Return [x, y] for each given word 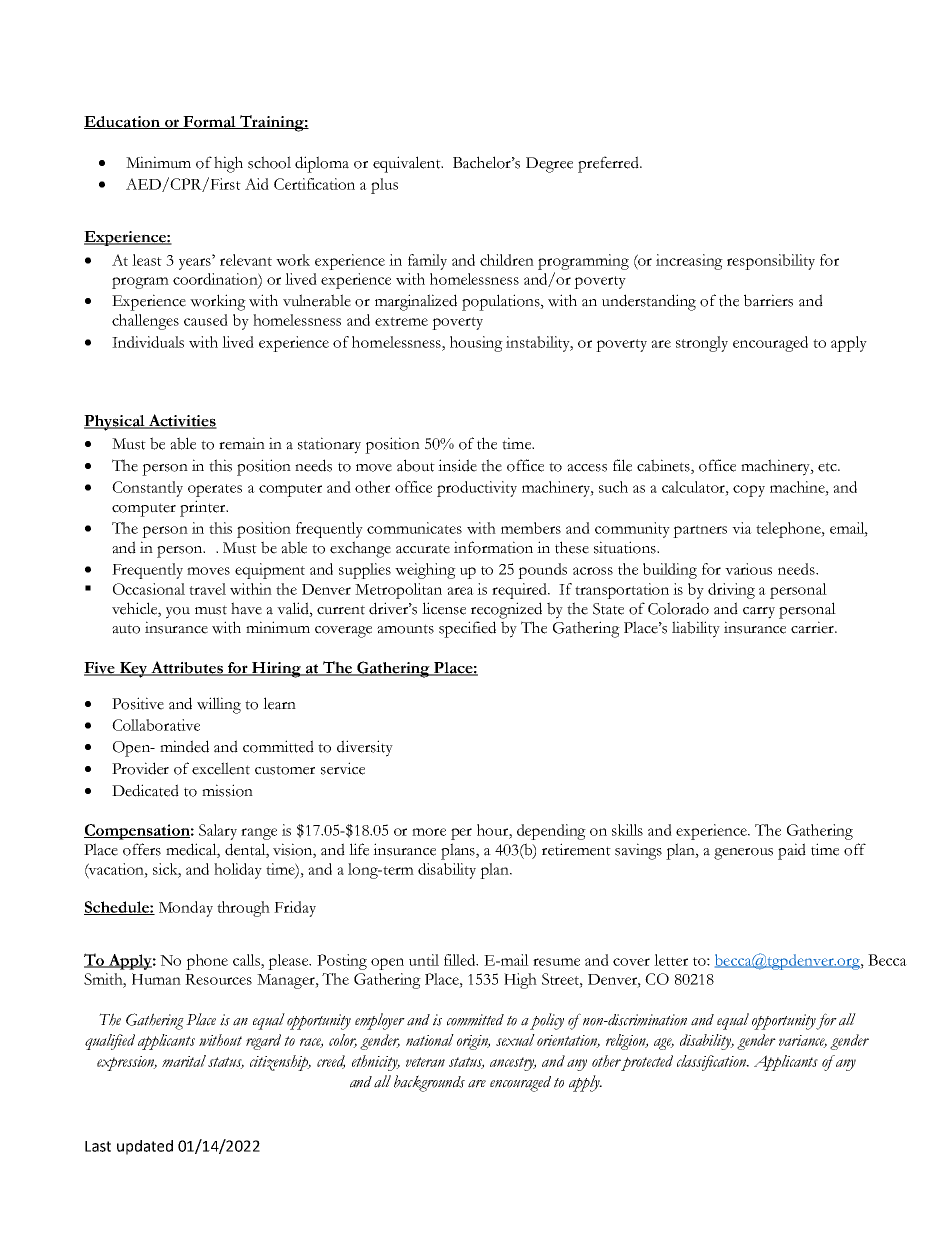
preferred [609, 164]
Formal [209, 122]
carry [759, 613]
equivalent [408, 164]
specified [467, 629]
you [178, 613]
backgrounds [429, 1083]
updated [145, 1147]
